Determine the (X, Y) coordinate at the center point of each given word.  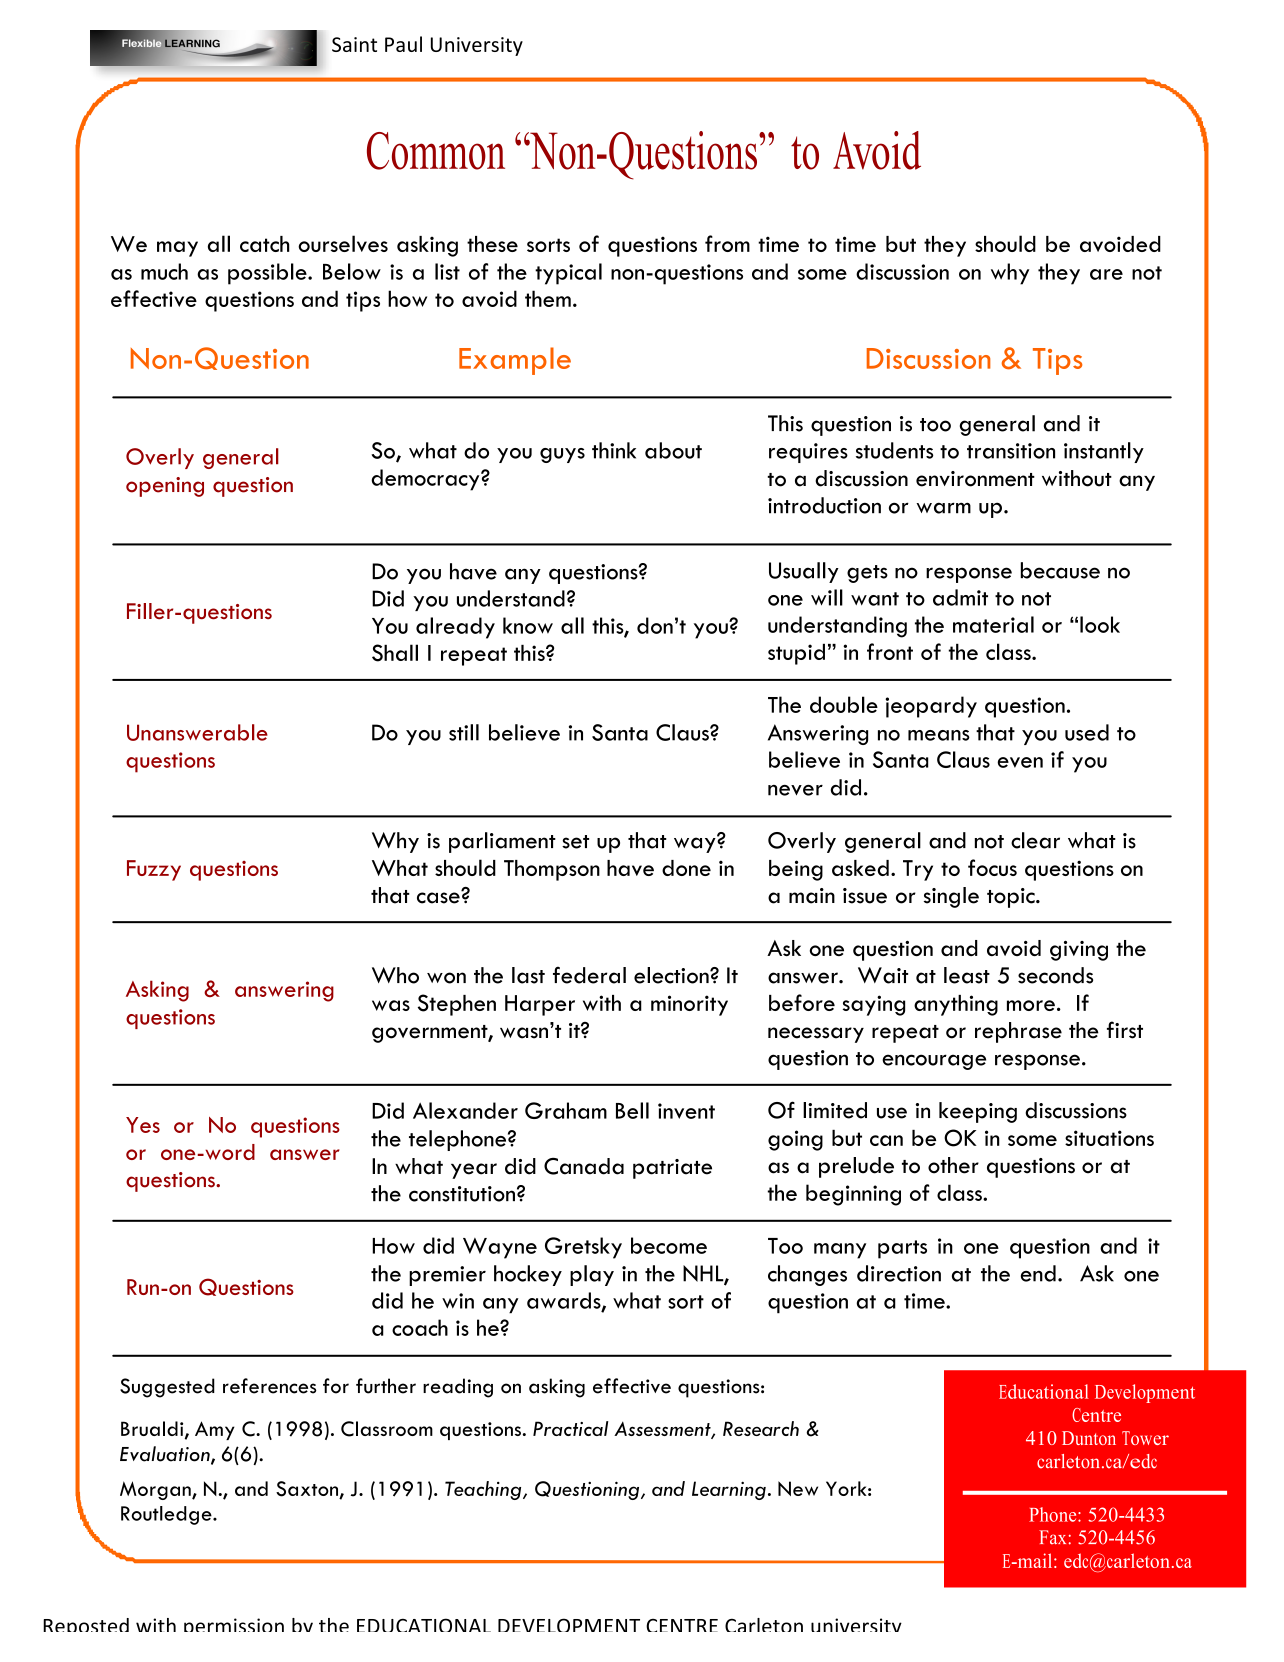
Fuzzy (154, 870)
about (673, 450)
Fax (1052, 1537)
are (1106, 274)
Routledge (167, 1515)
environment (975, 479)
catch (265, 244)
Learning (729, 1490)
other (953, 1165)
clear (1035, 840)
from (727, 243)
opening (165, 487)
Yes (143, 1125)
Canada (584, 1166)
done (686, 868)
